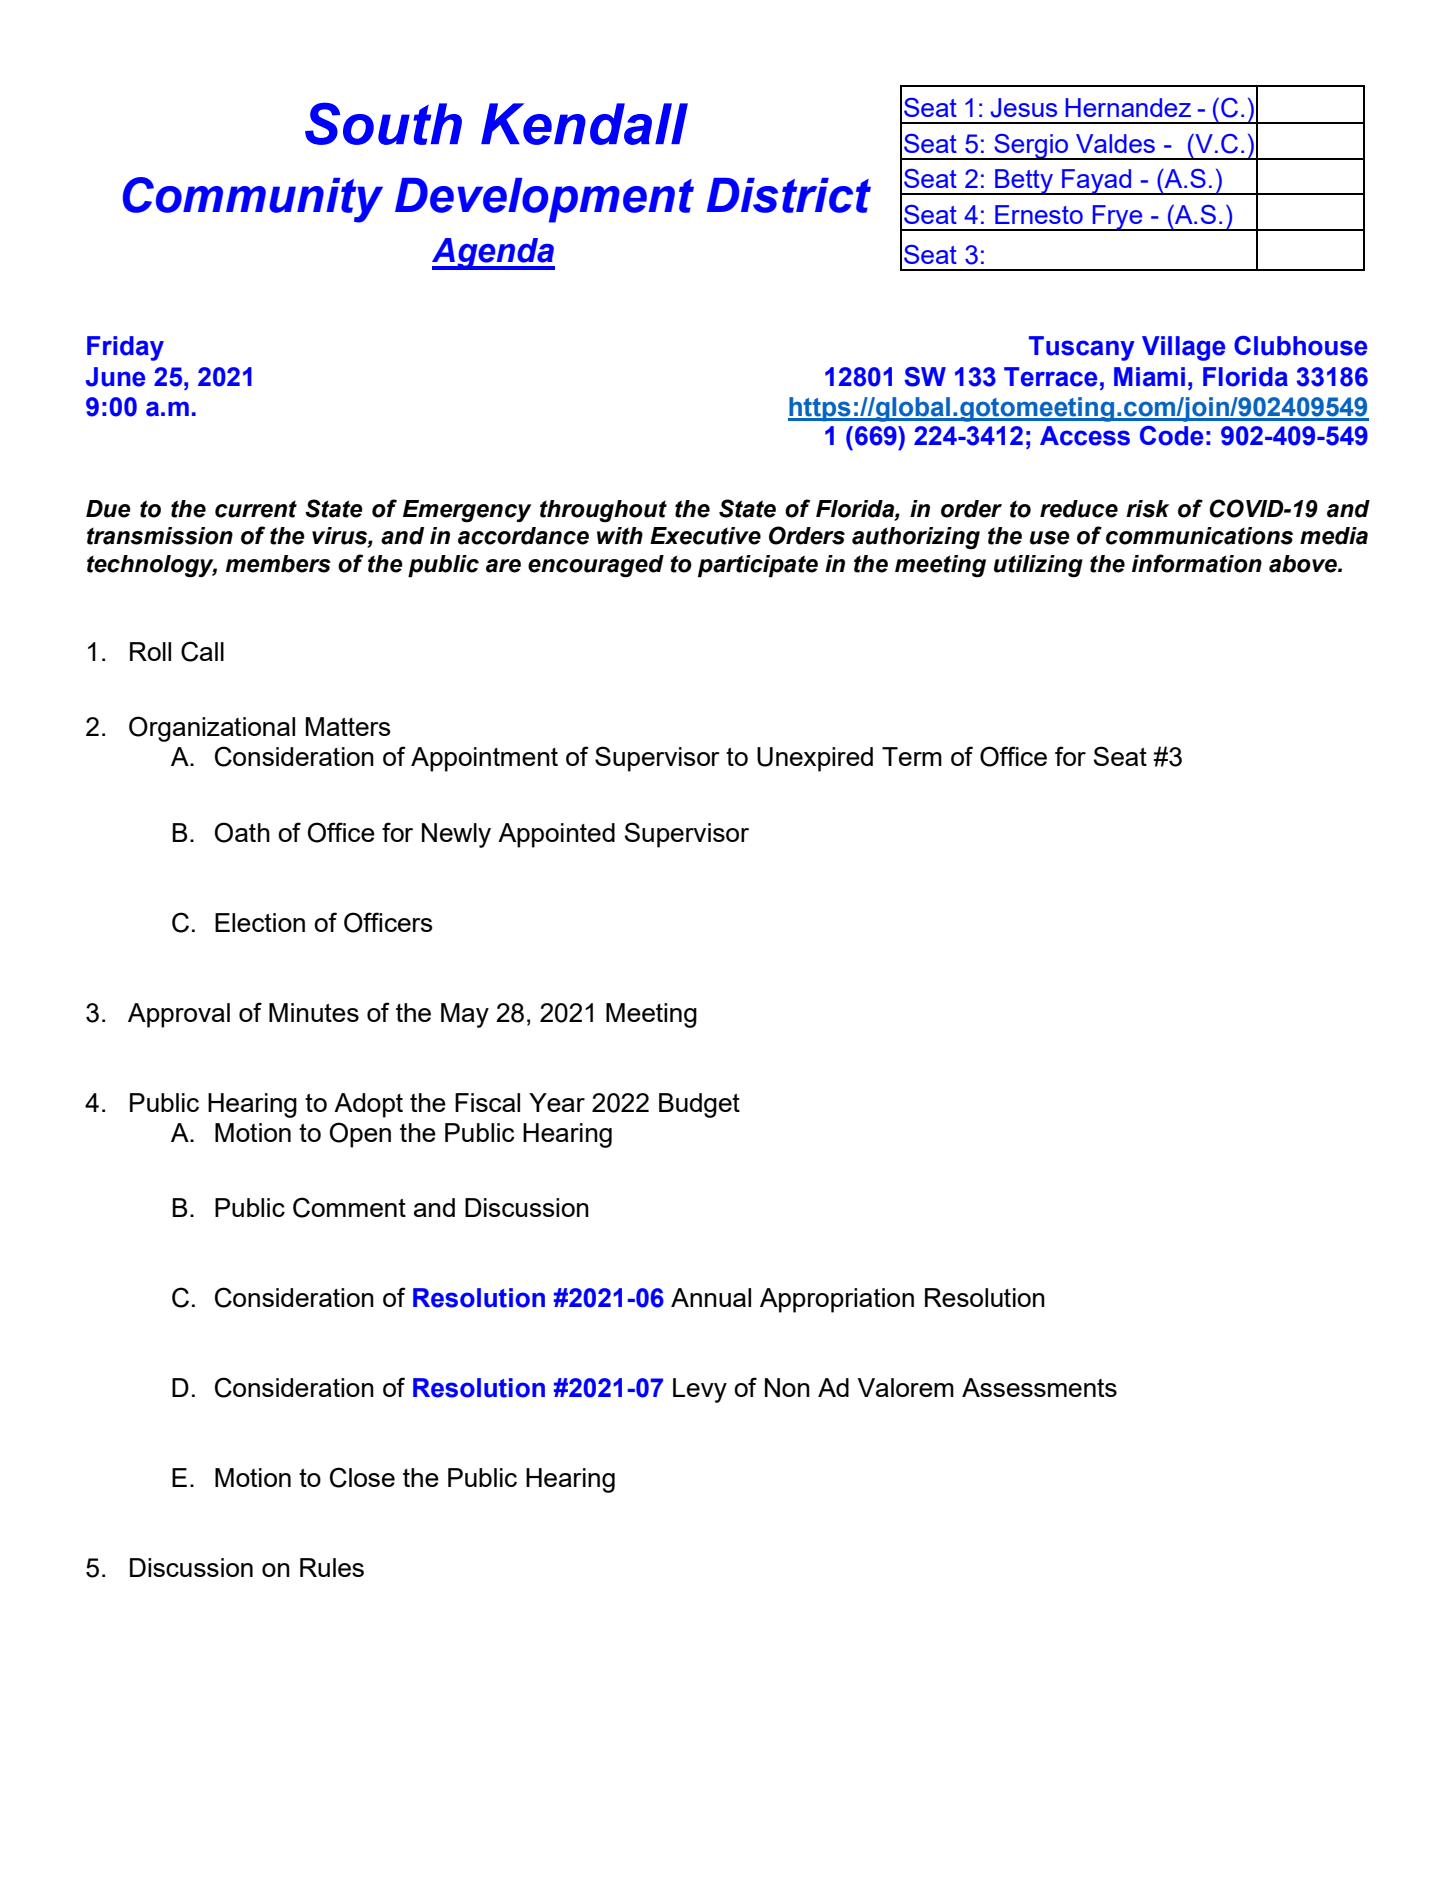 Image resolution: width=1454 pixels, height=1881 pixels. I want to click on Levy, so click(700, 1390).
